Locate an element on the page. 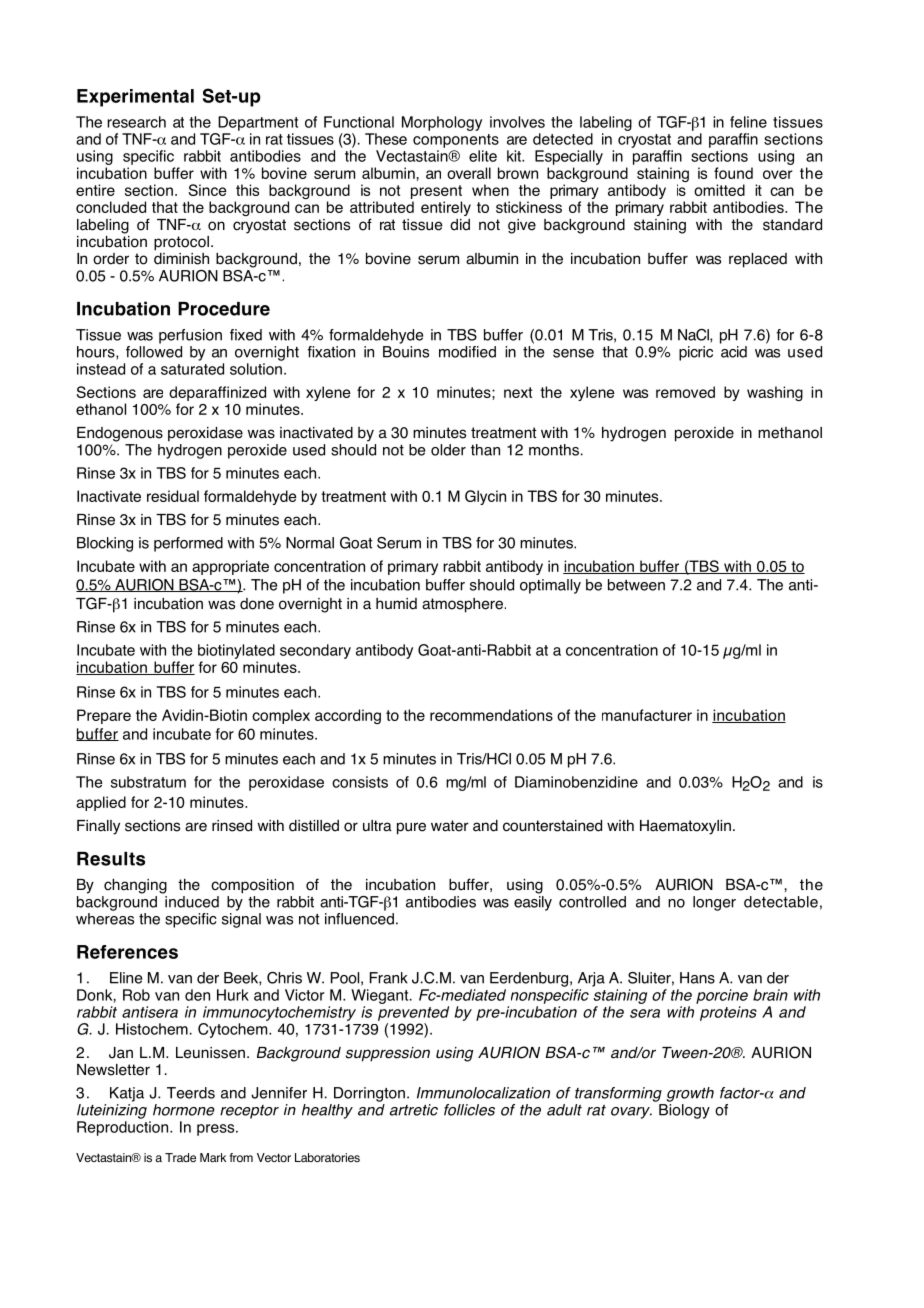 This image has height=1308, width=924. older is located at coordinates (448, 450).
